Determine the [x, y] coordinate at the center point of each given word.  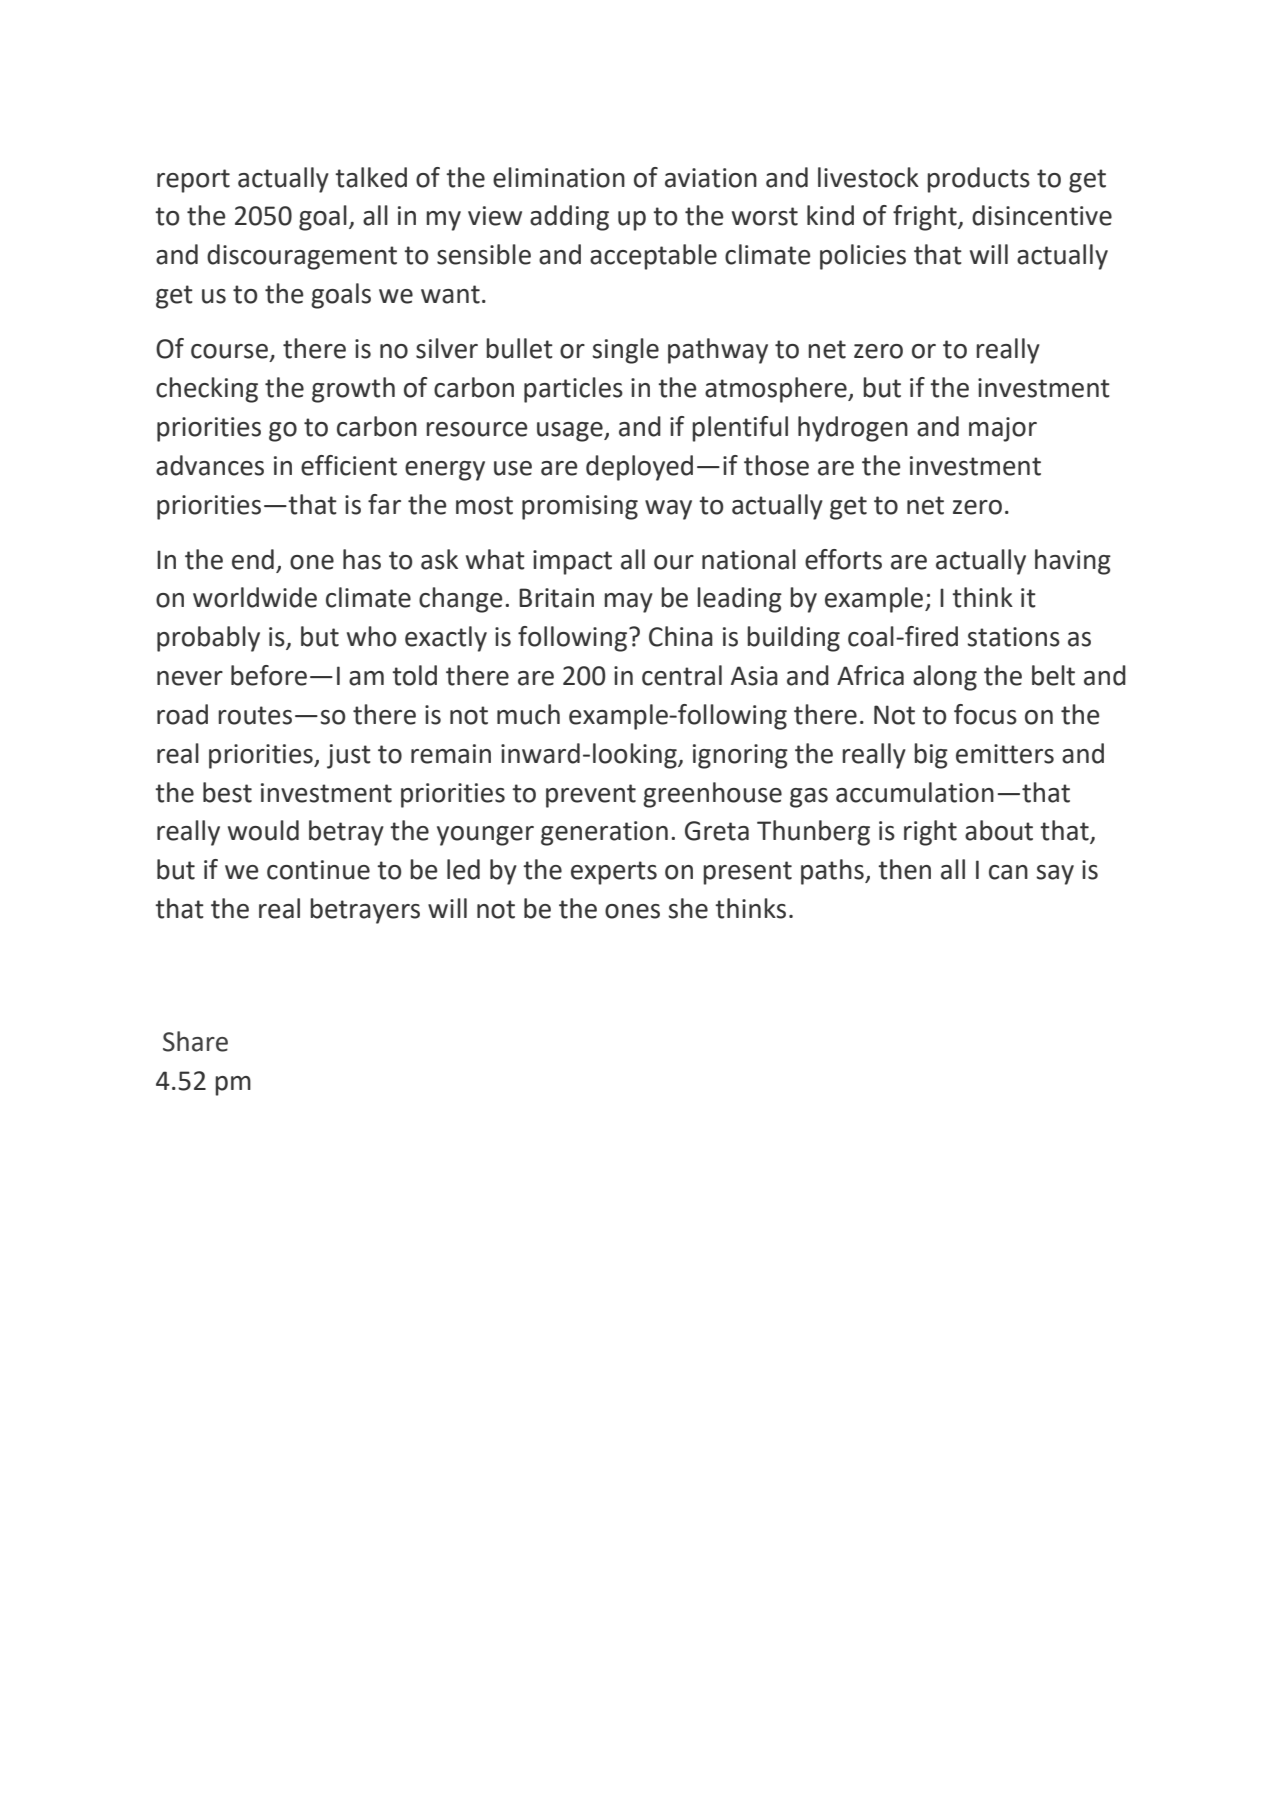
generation [604, 833]
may [628, 603]
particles [573, 390]
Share [195, 1041]
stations [1013, 637]
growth [353, 390]
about [999, 830]
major [1003, 429]
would [263, 830]
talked [371, 177]
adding [569, 218]
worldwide [255, 597]
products [978, 180]
